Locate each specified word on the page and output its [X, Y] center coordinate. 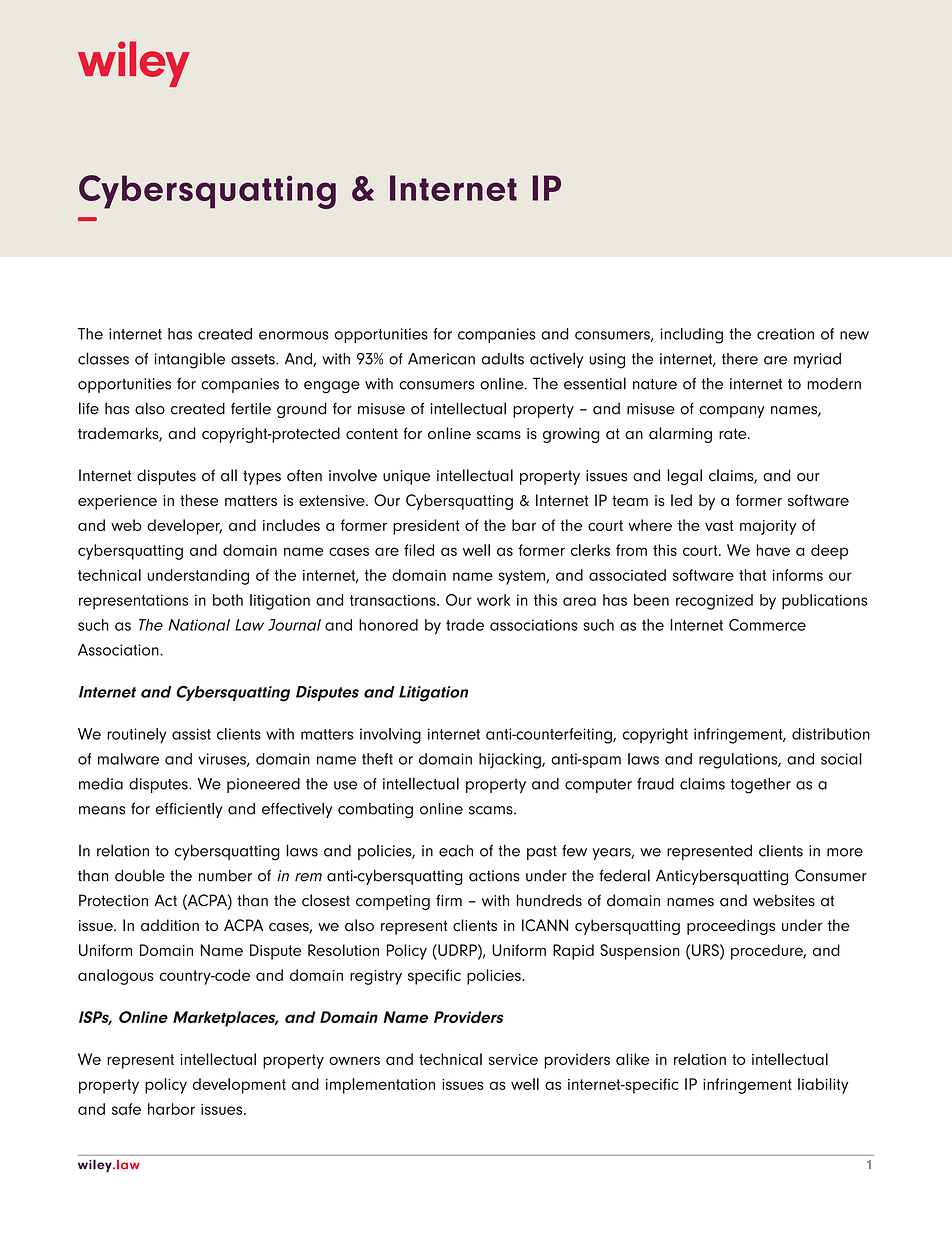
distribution [831, 734]
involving [390, 736]
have [773, 550]
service [513, 1059]
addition [170, 925]
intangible [190, 360]
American [441, 359]
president [426, 527]
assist [191, 734]
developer [184, 527]
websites [784, 900]
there [740, 359]
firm [449, 900]
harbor [171, 1109]
